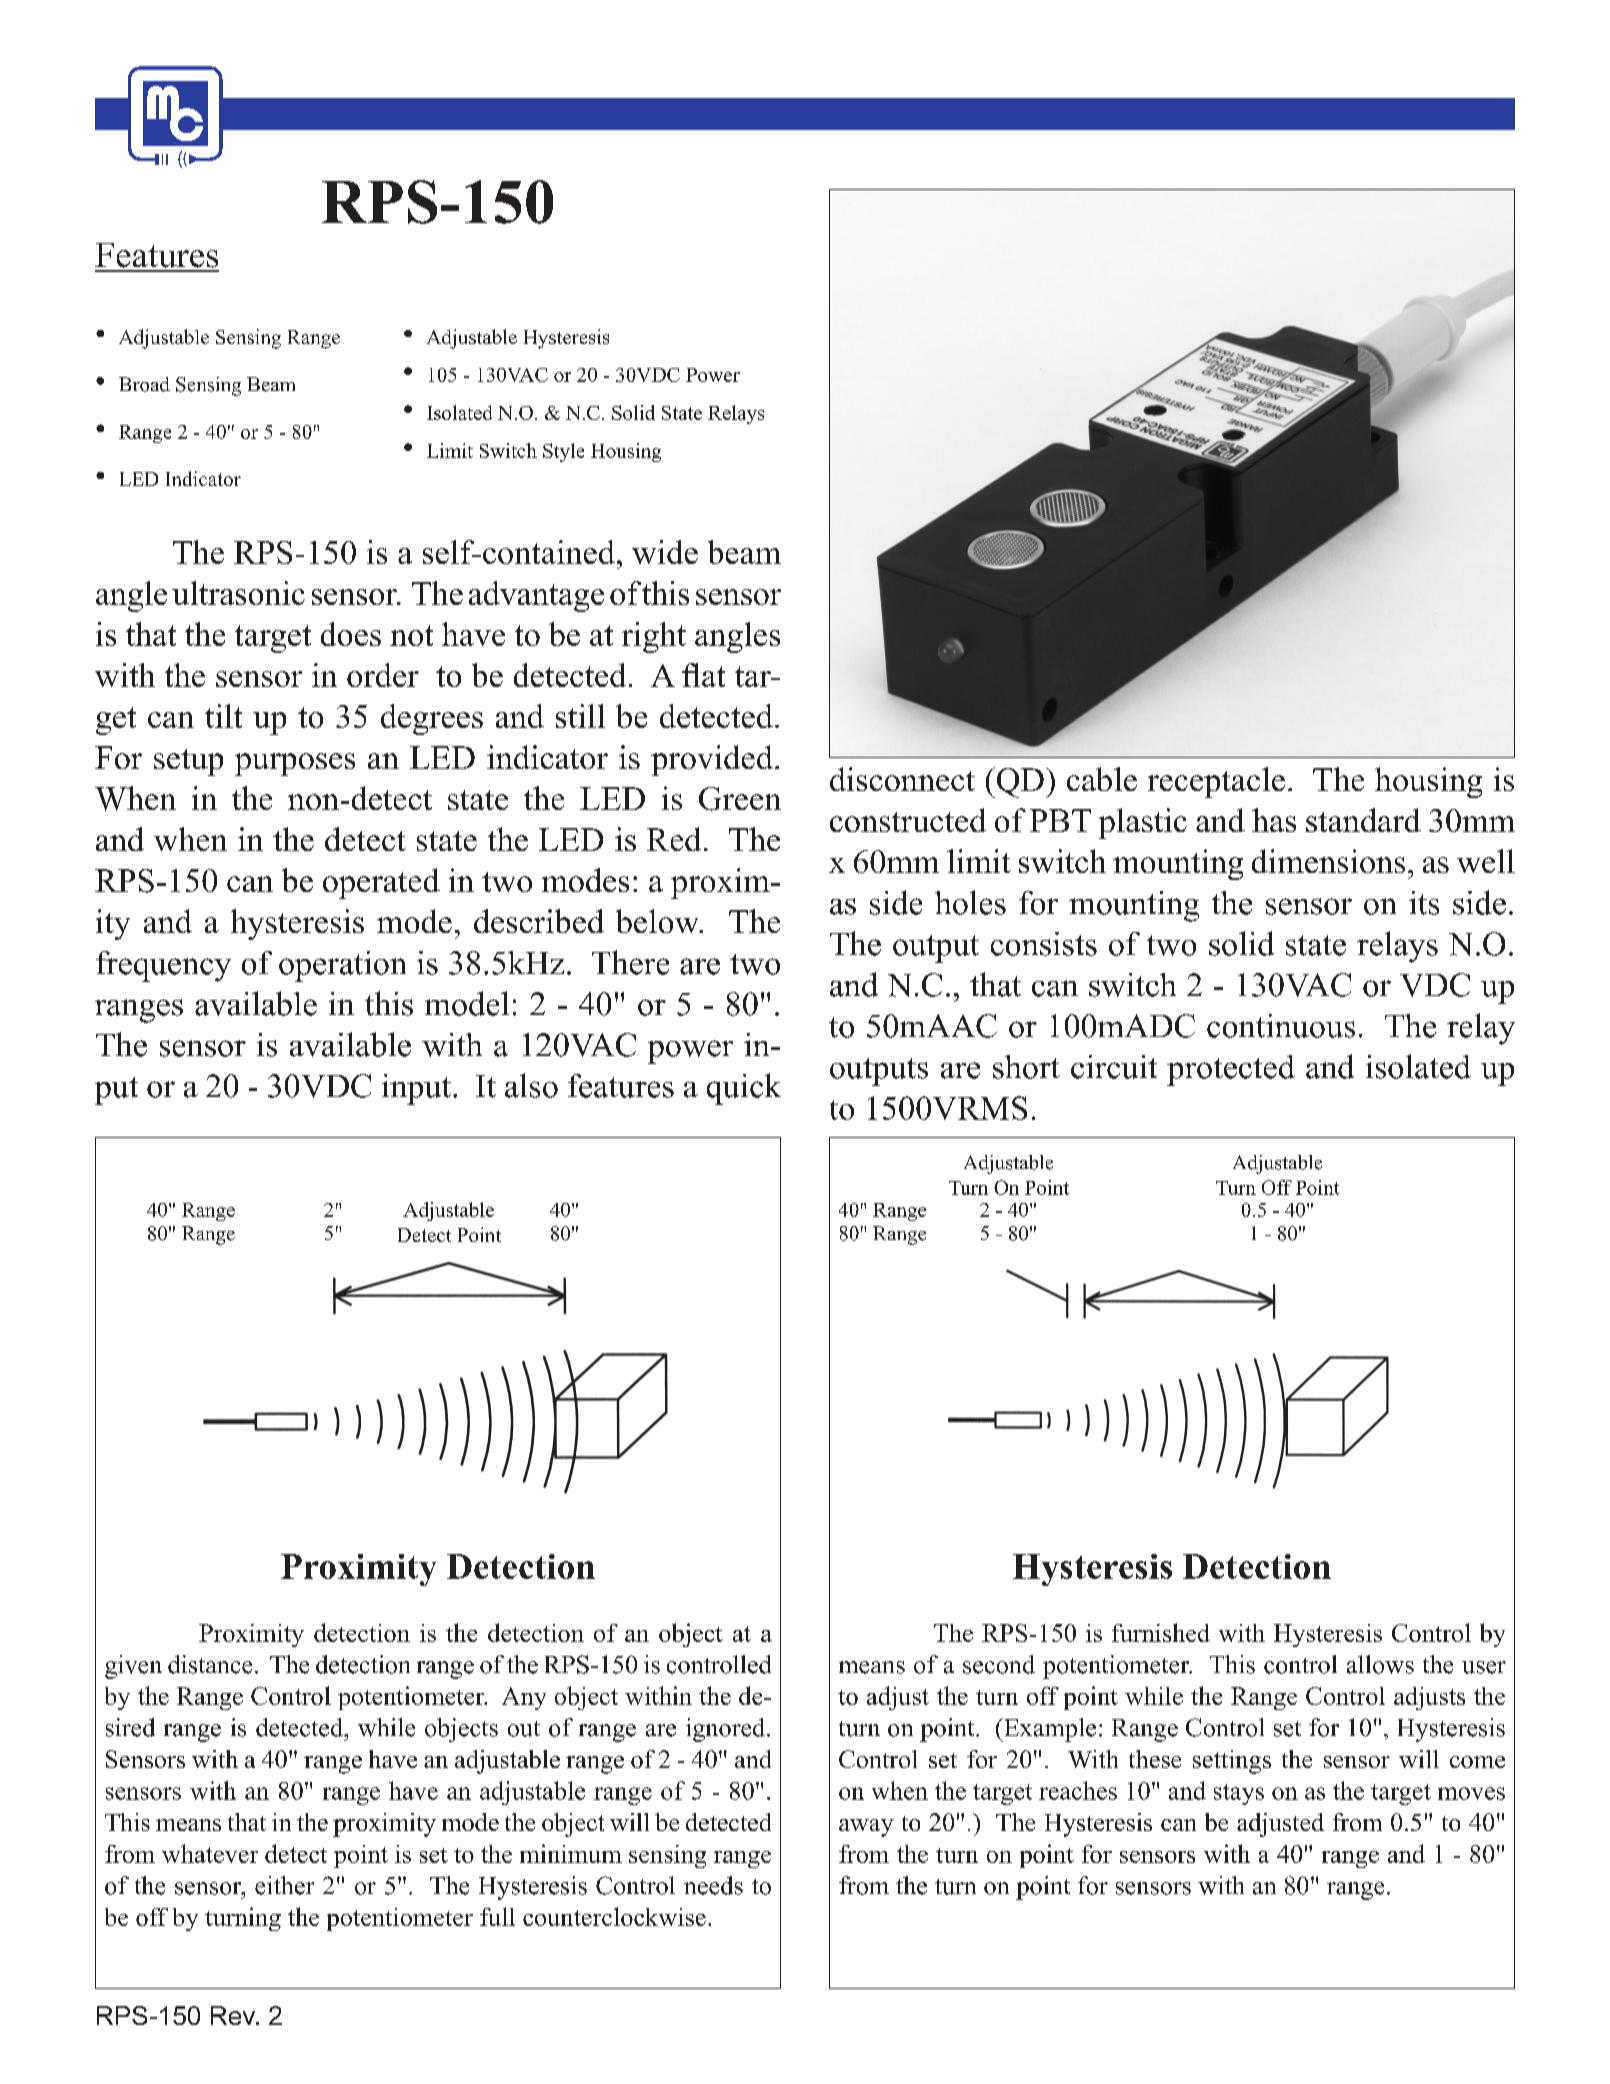  Describe the element at coordinates (665, 552) in the page. I see `wide` at that location.
